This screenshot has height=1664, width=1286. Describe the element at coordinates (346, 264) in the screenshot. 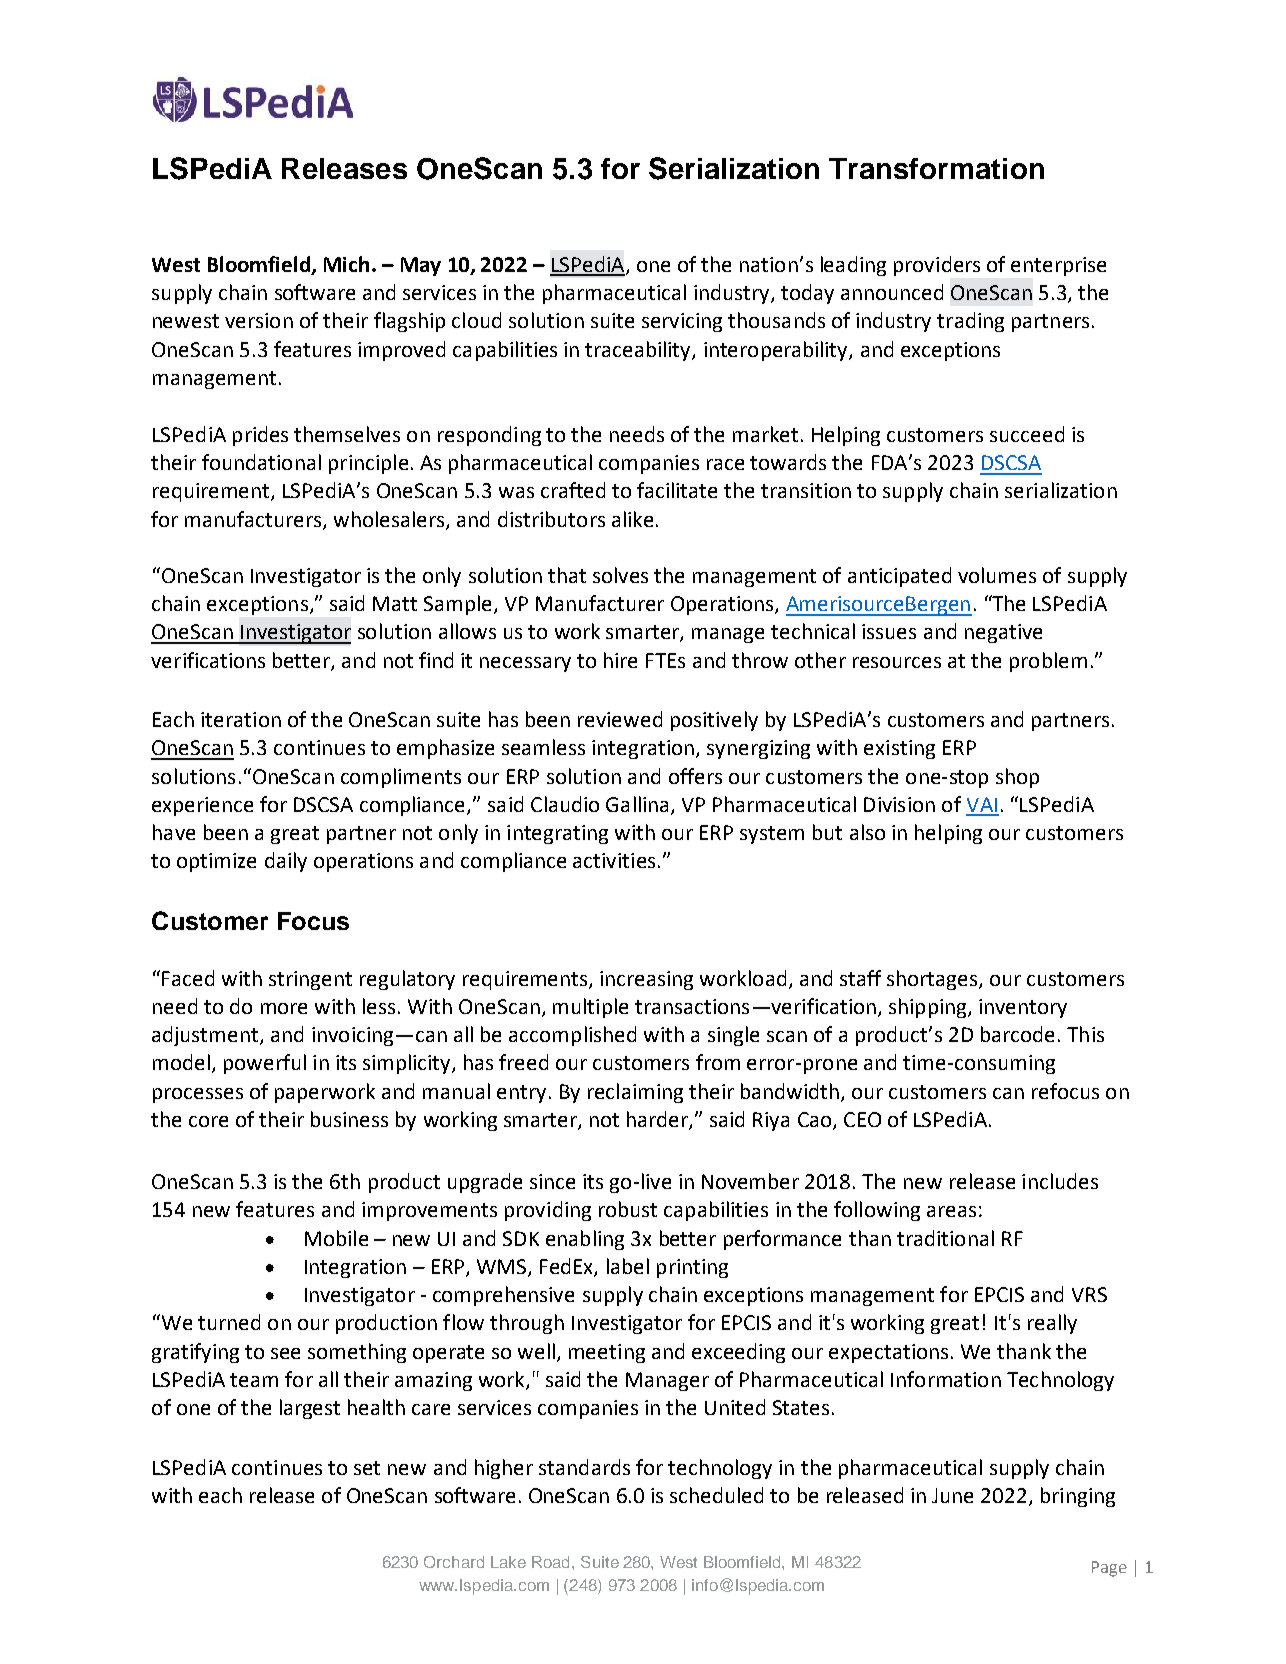

I see `Mich` at that location.
